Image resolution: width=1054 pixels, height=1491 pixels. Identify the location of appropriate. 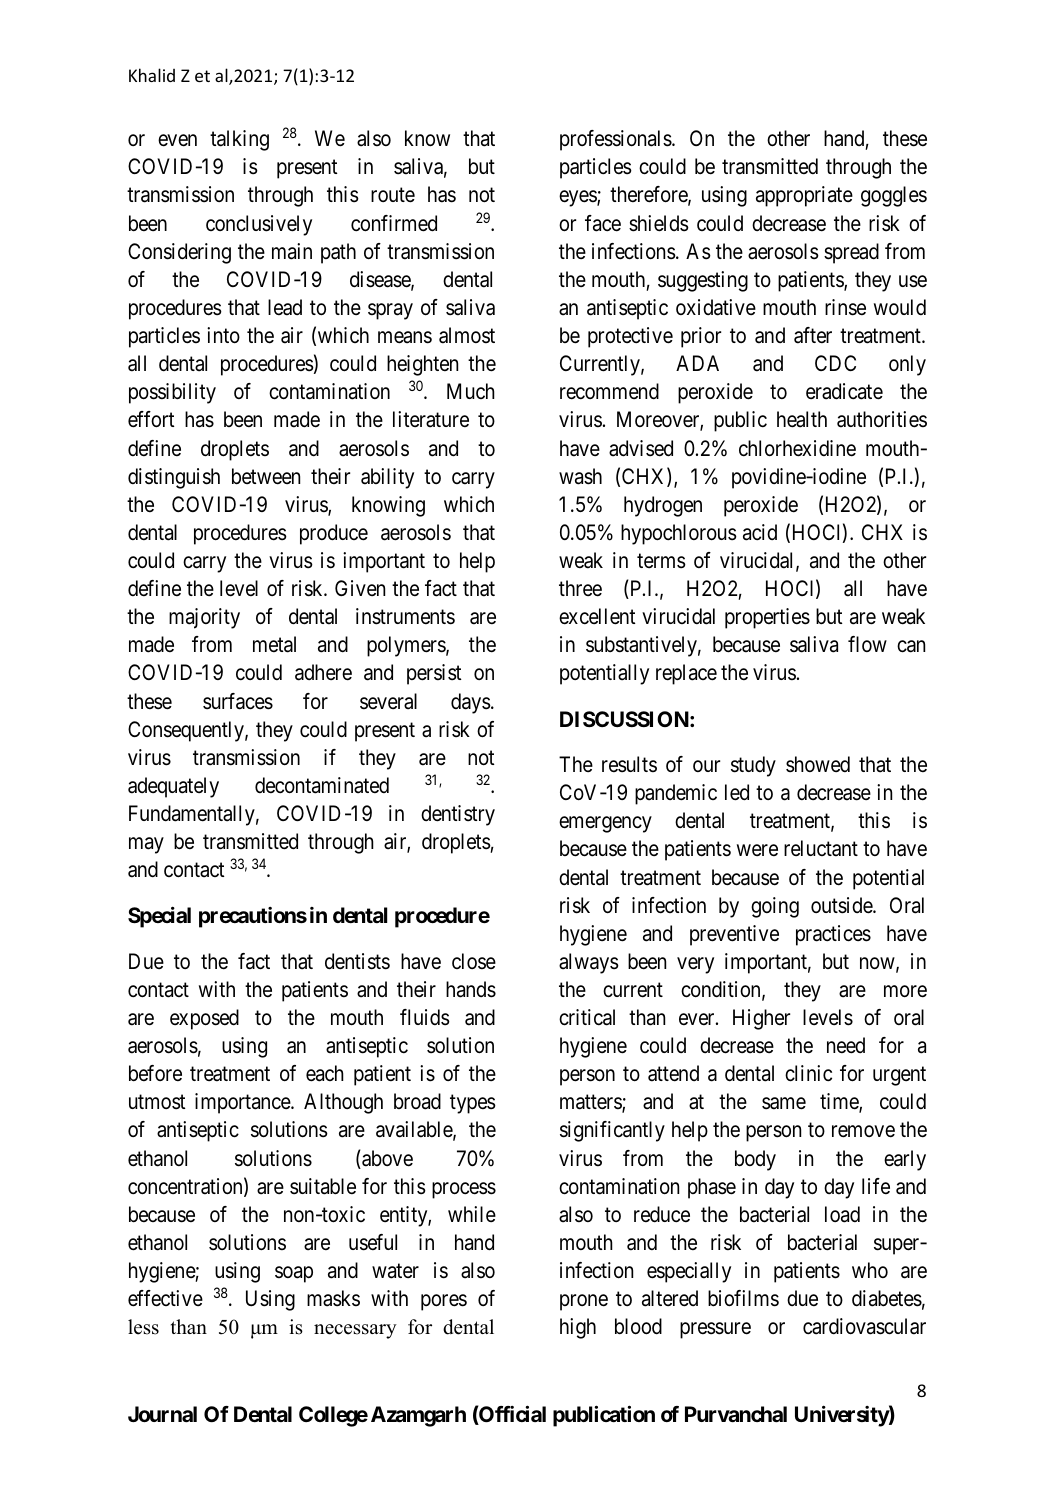
(804, 196).
